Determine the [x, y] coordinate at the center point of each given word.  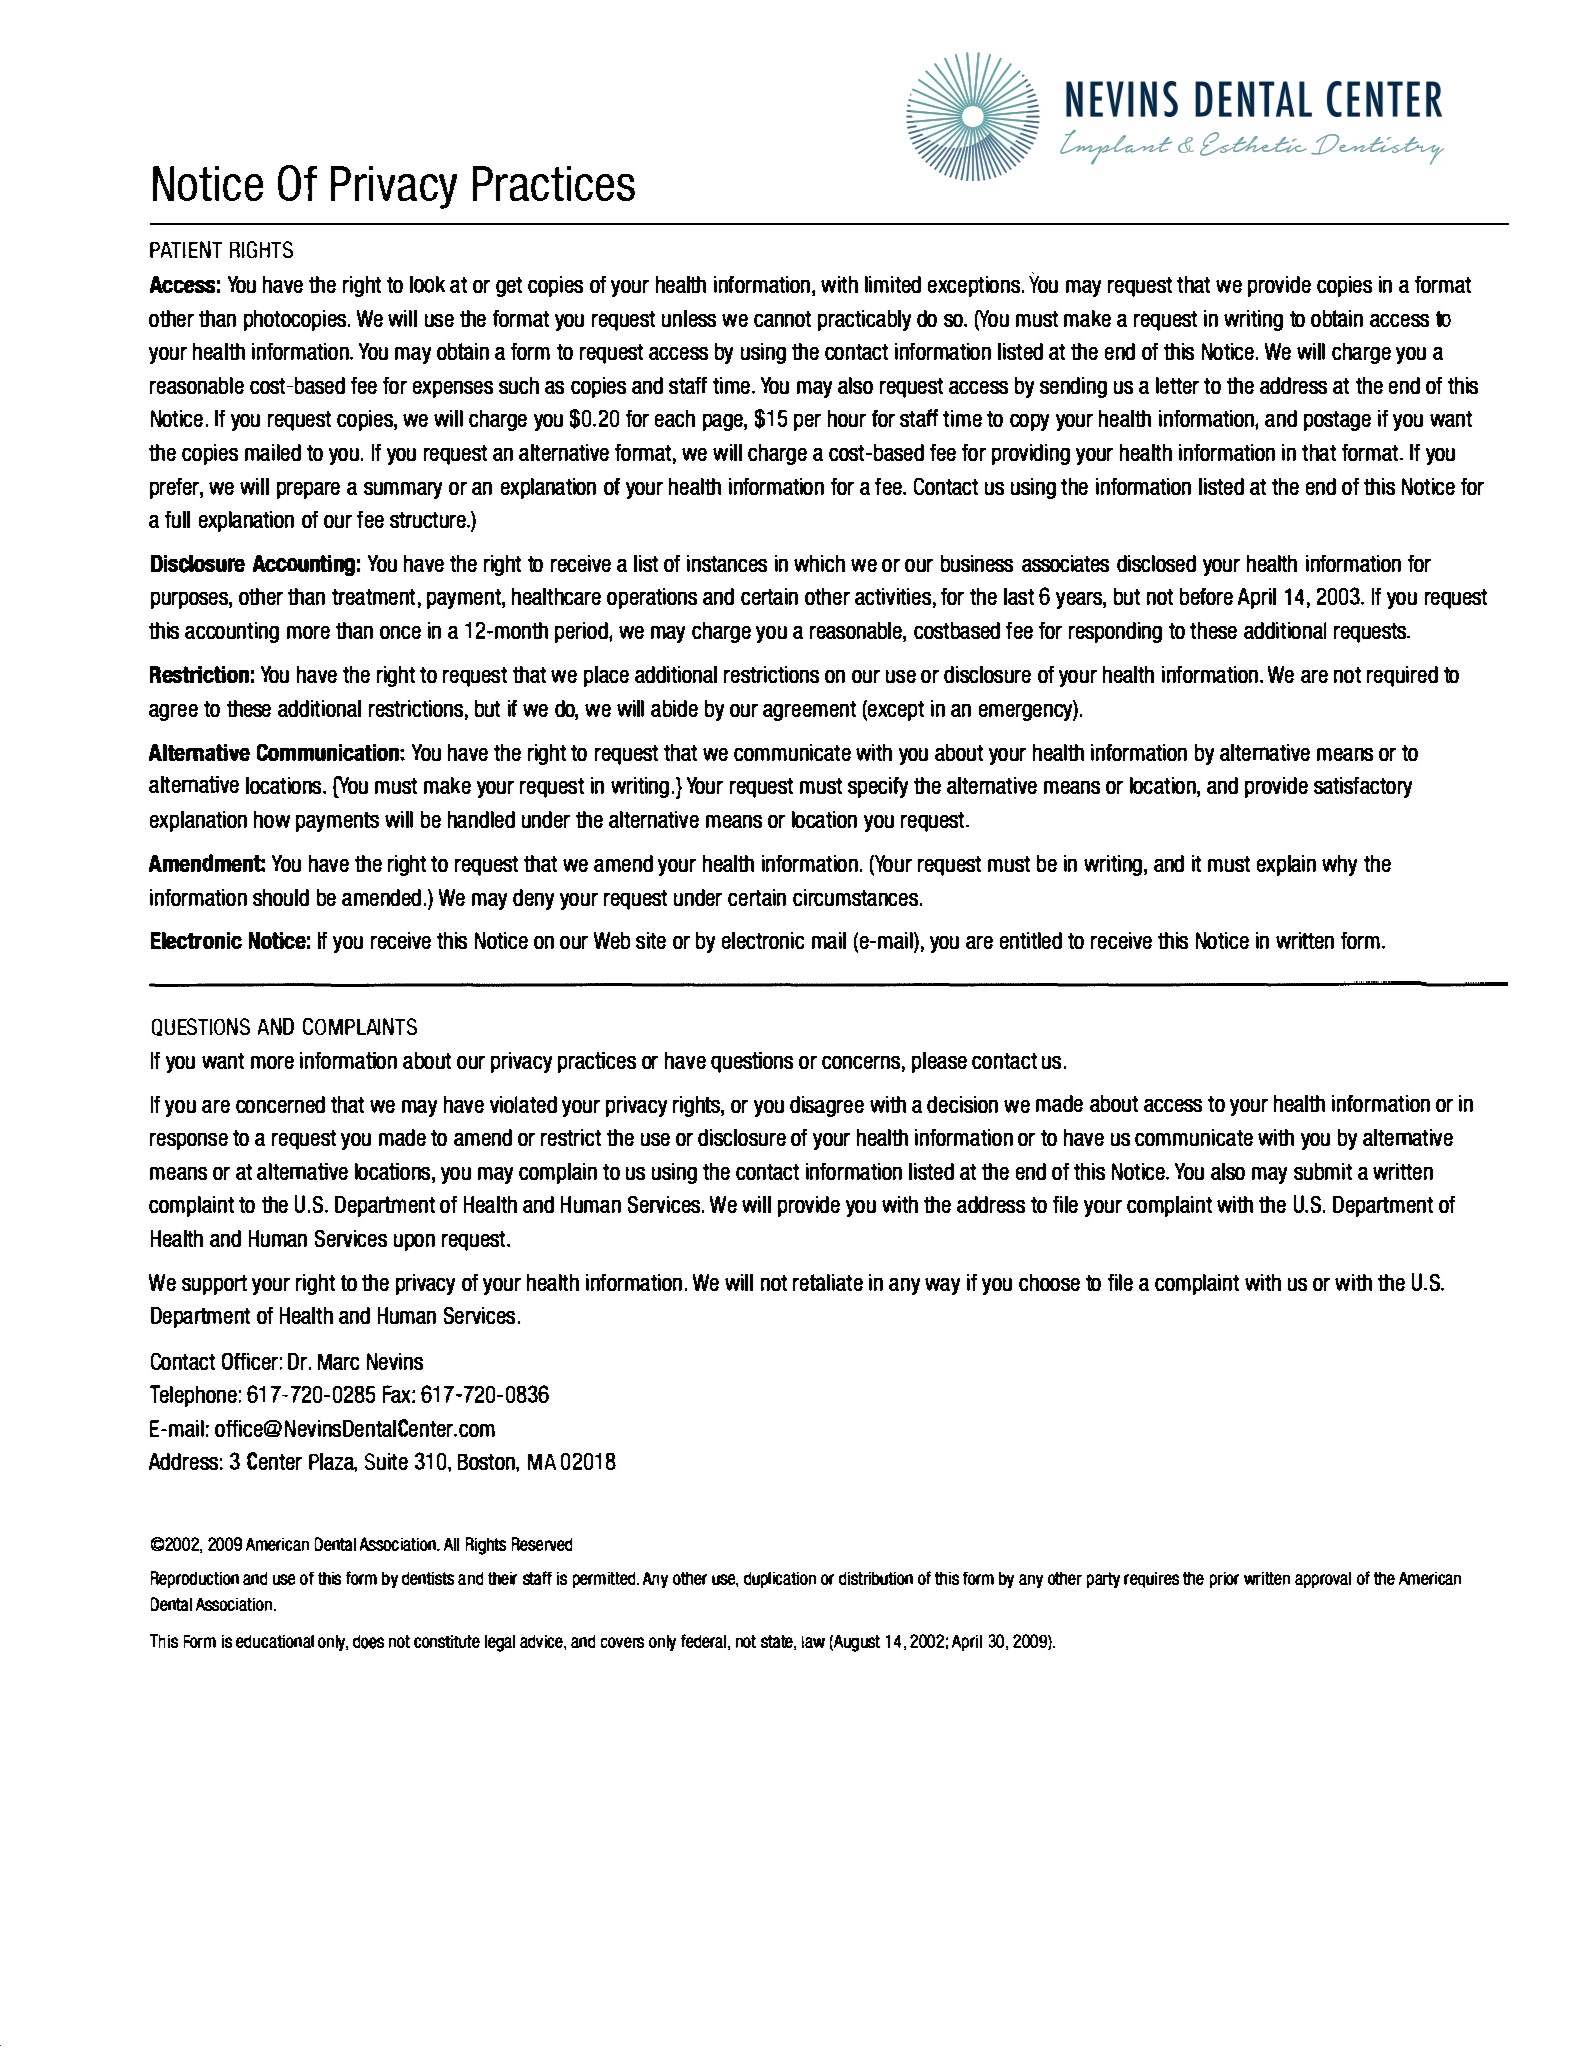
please [939, 1062]
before [1206, 596]
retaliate [828, 1282]
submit [1323, 1171]
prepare [308, 490]
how [272, 819]
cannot [782, 319]
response [189, 1141]
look [427, 284]
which [819, 563]
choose [1049, 1282]
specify [878, 787]
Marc [338, 1362]
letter [1177, 385]
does [368, 1642]
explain [1286, 865]
